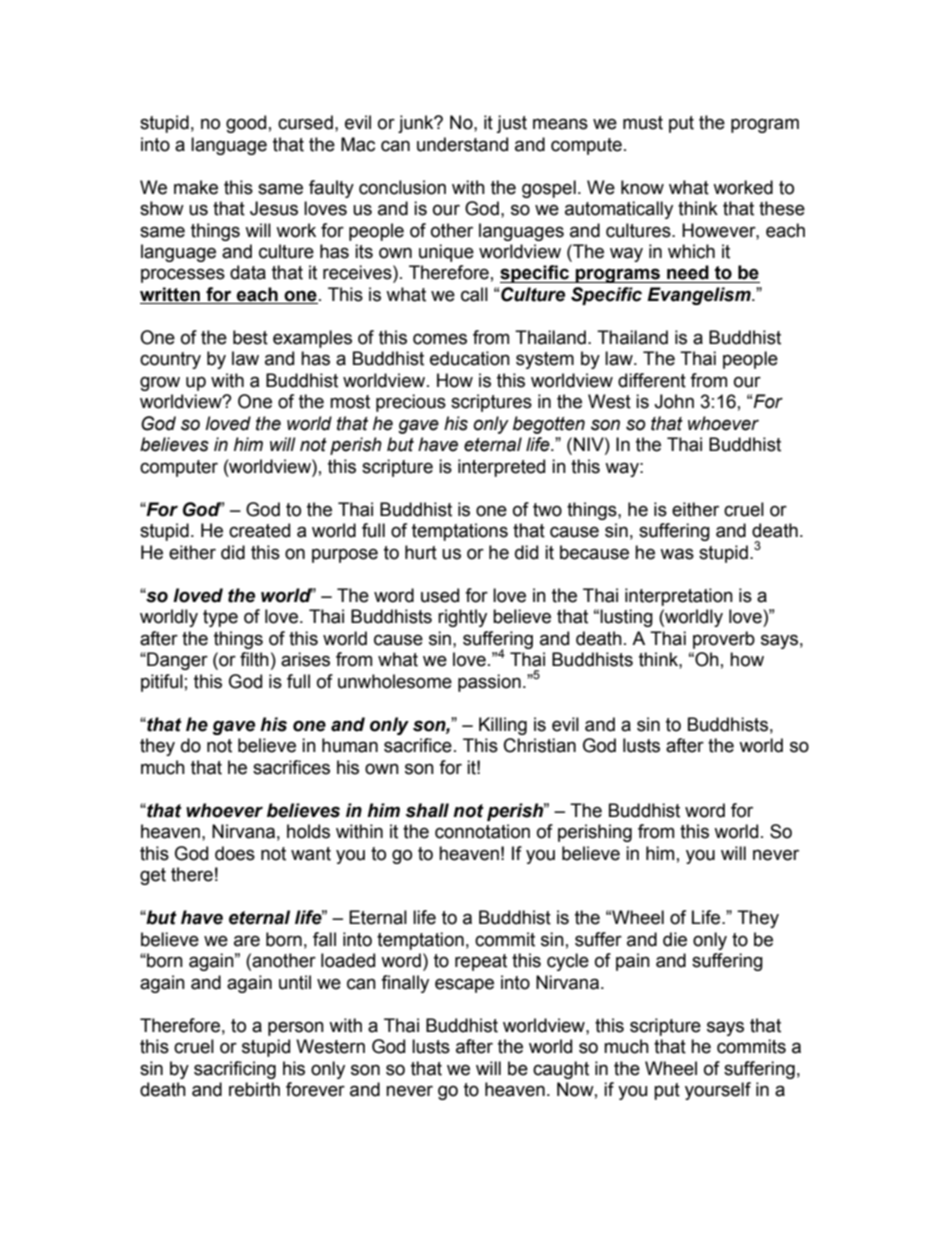 The height and width of the page is (1233, 952). Describe the element at coordinates (246, 124) in the page. I see `good` at that location.
